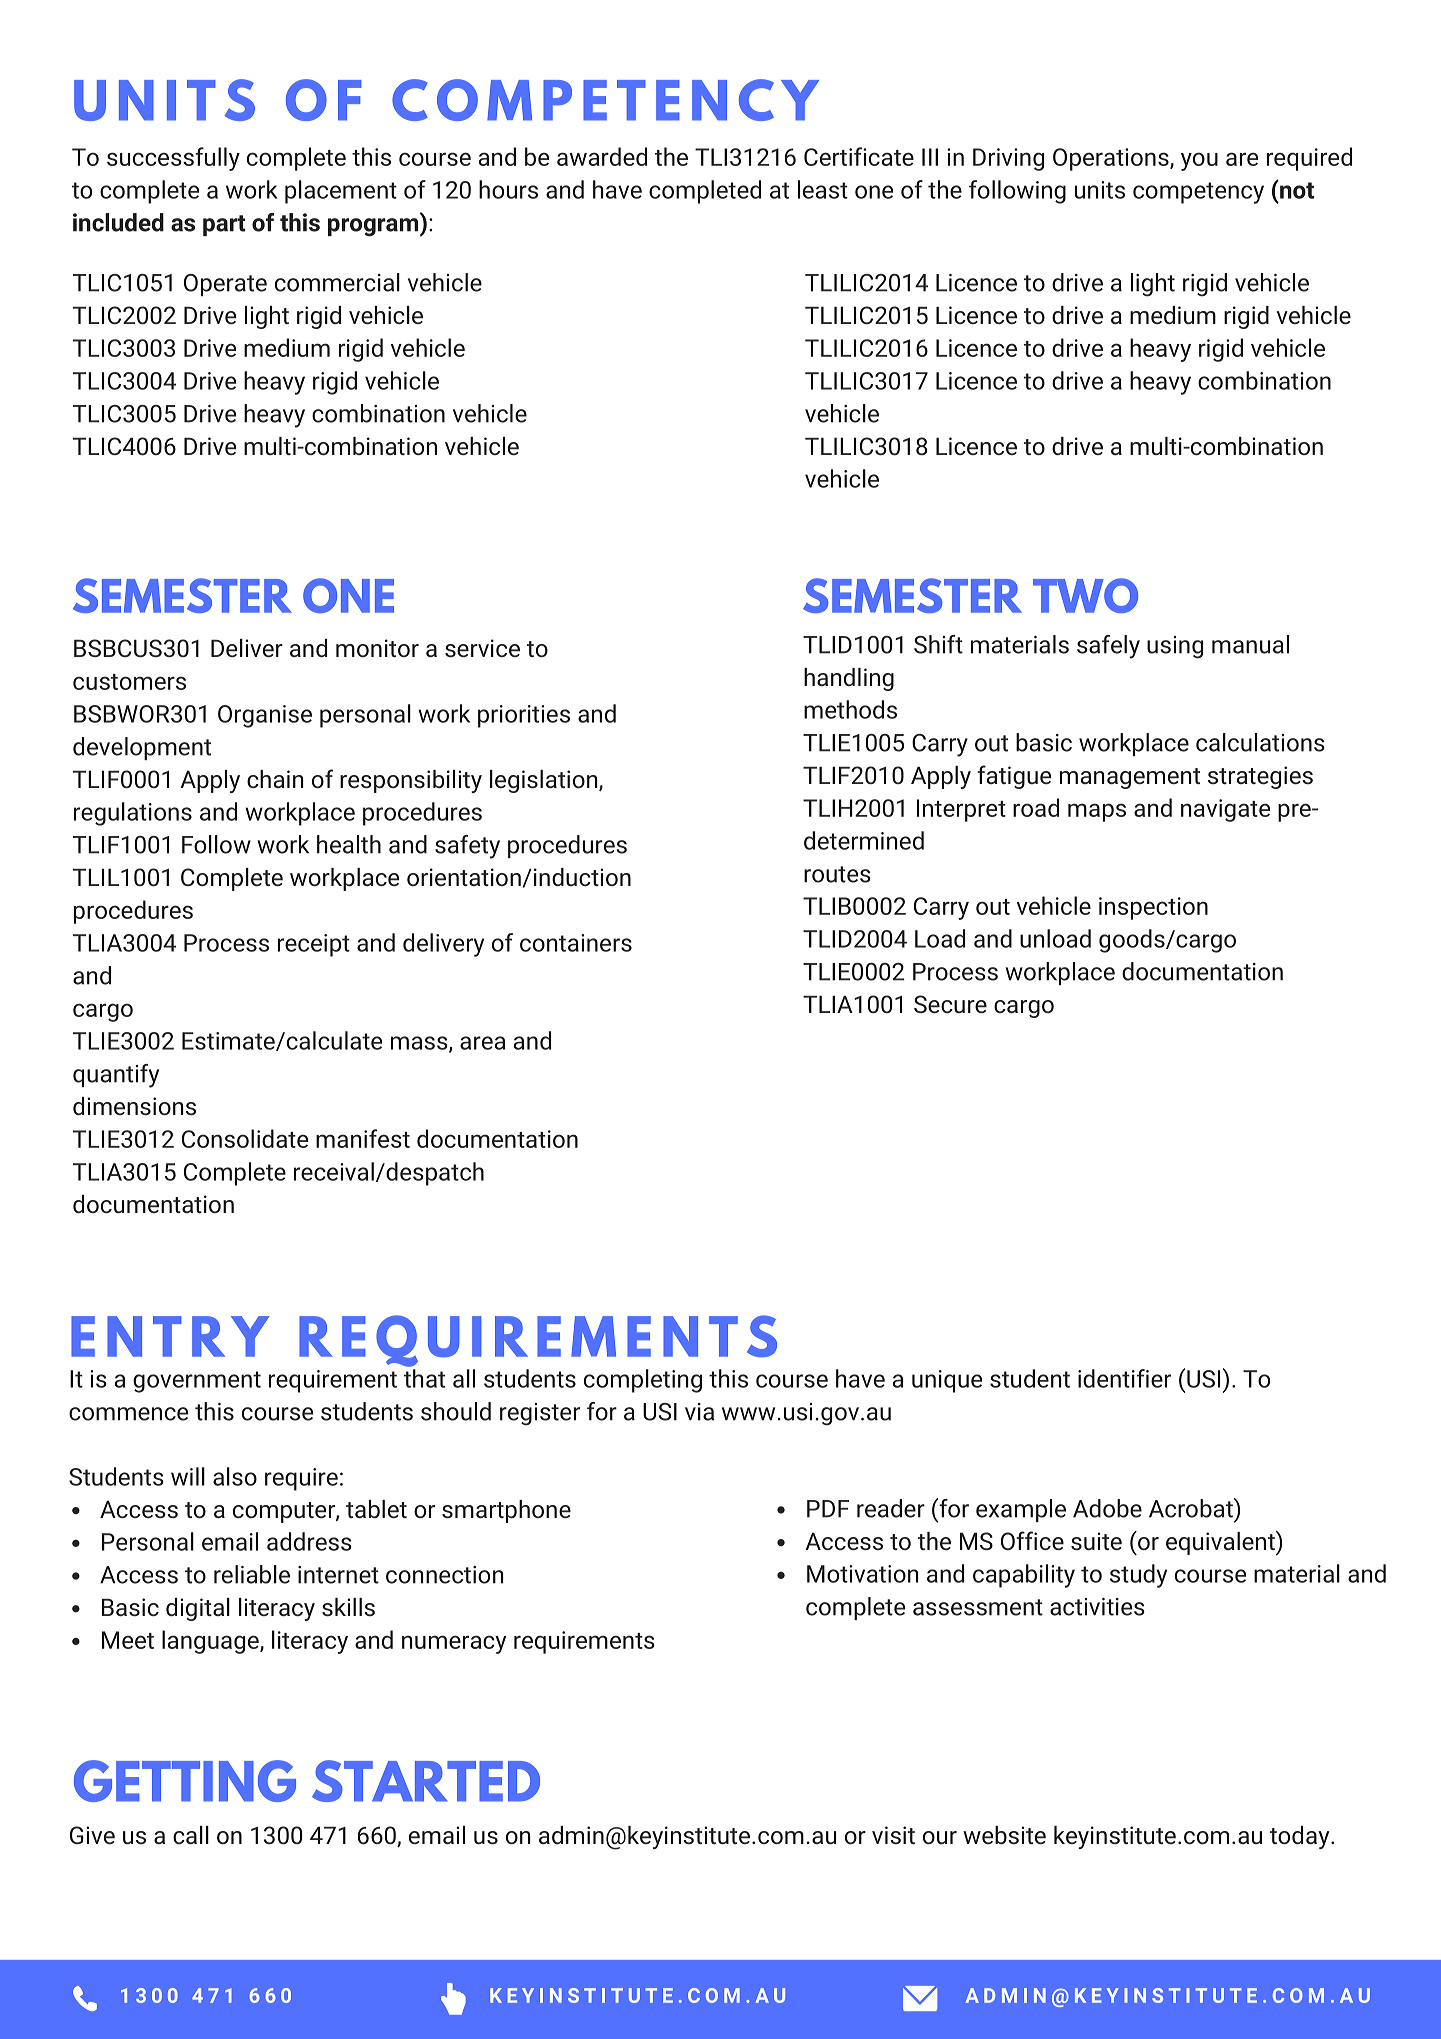  I want to click on today, so click(1301, 1837).
